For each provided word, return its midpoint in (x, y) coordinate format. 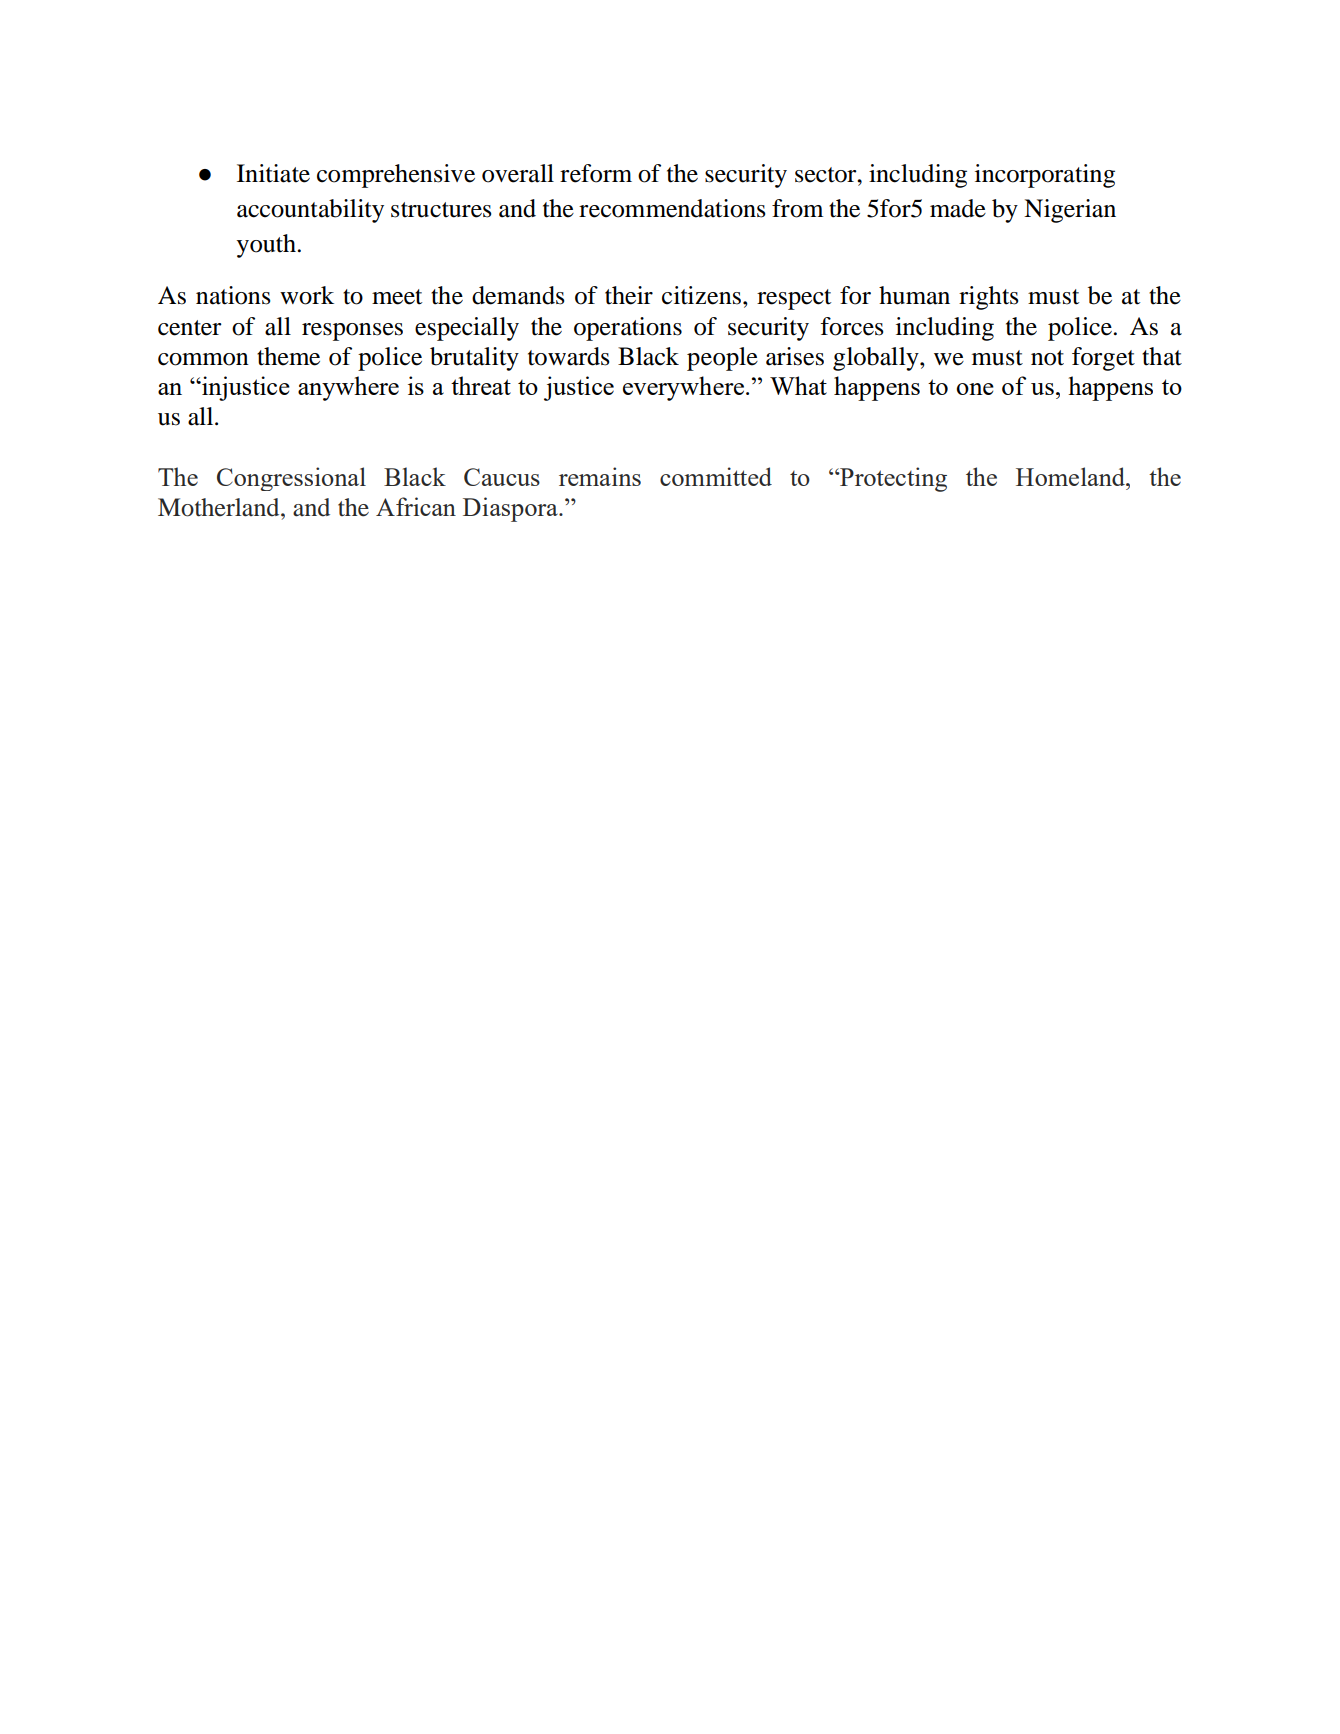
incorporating (1045, 176)
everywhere (683, 388)
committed (716, 476)
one (975, 389)
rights (989, 298)
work (307, 295)
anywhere (348, 388)
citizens (701, 295)
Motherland (220, 507)
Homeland (1071, 476)
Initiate (273, 173)
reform (596, 173)
